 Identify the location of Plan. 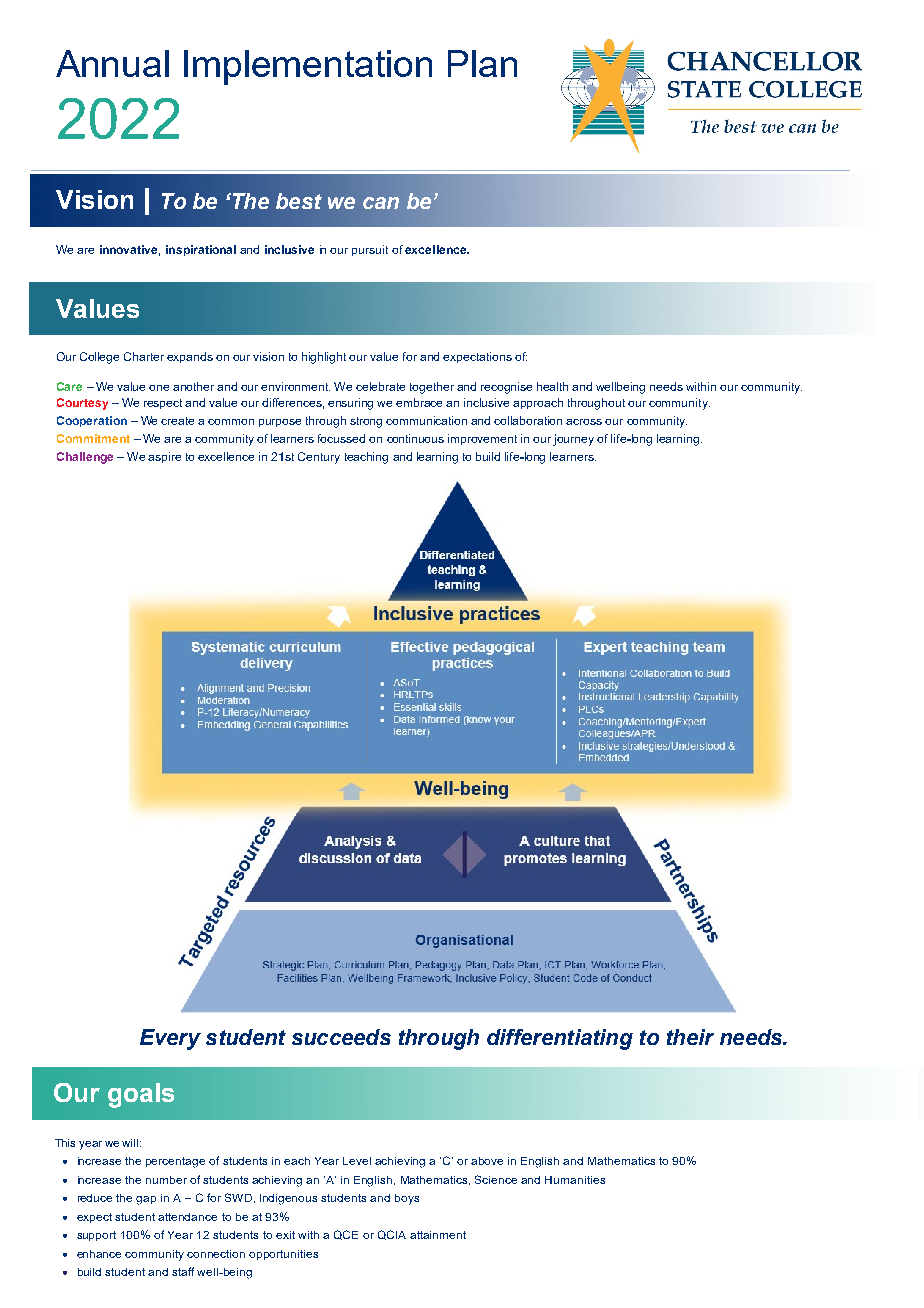
(482, 63).
